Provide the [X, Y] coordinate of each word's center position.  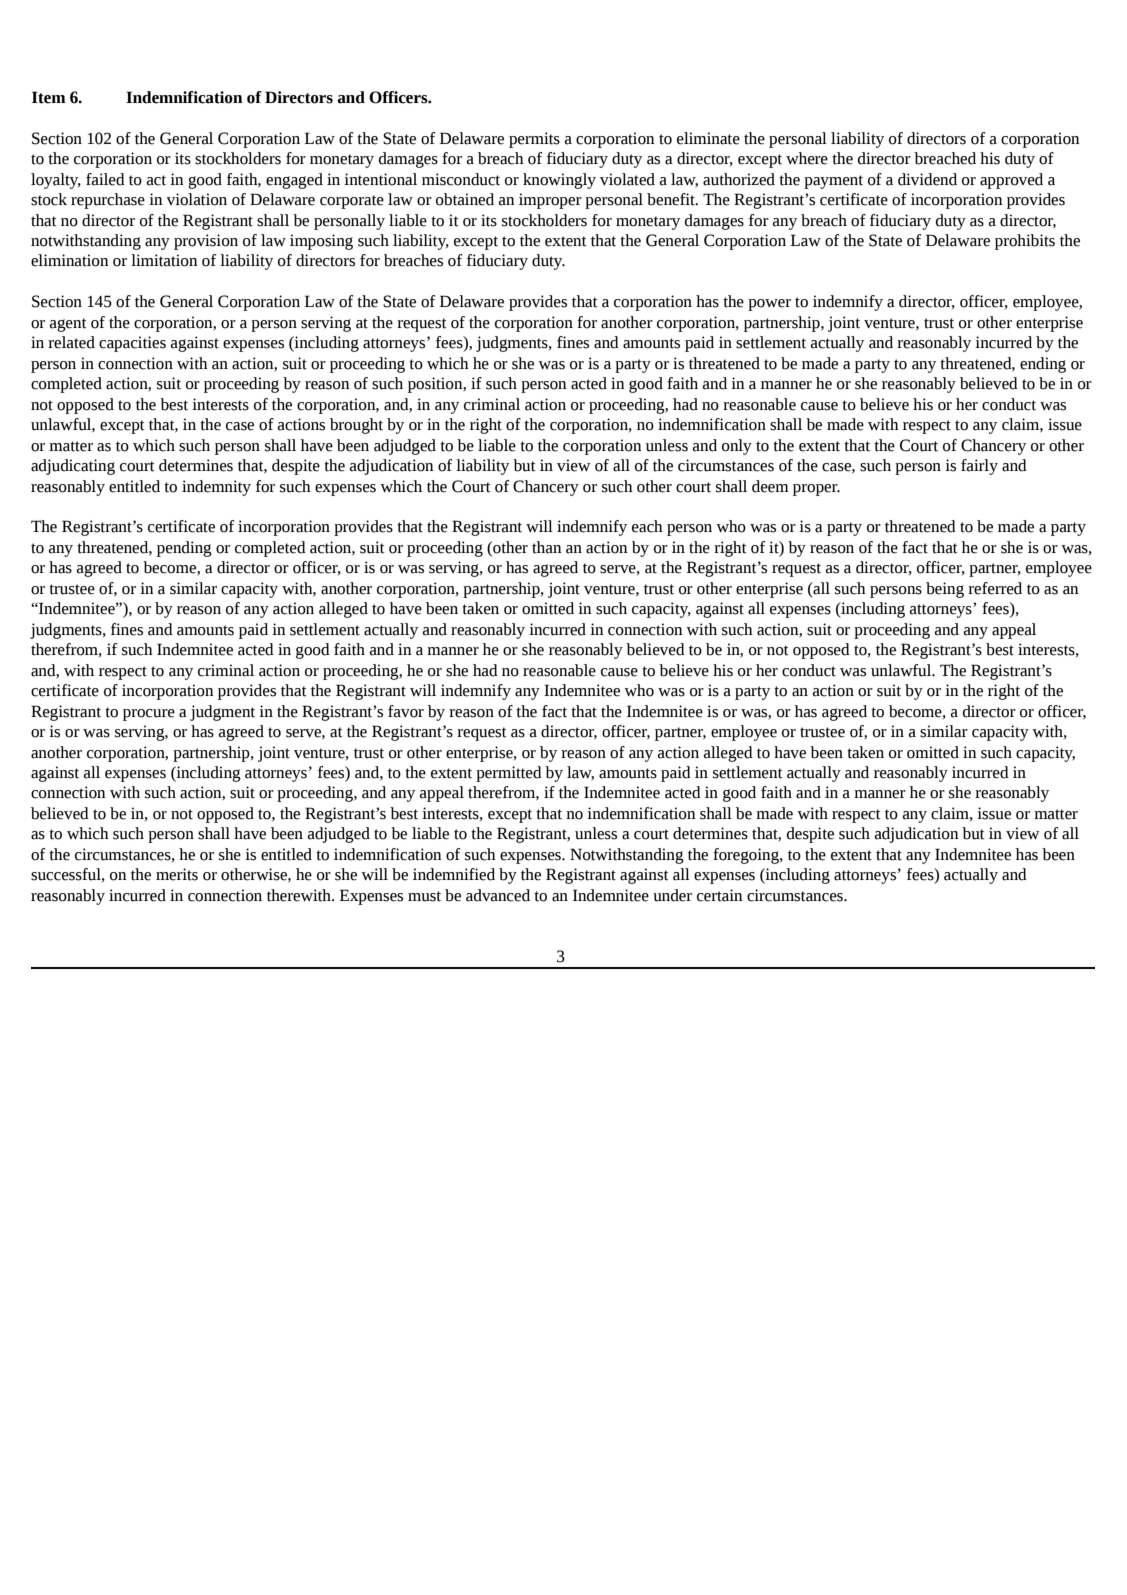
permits [534, 140]
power [769, 305]
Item [49, 97]
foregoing [747, 856]
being [945, 590]
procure [149, 715]
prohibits [1025, 242]
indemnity [216, 488]
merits [177, 874]
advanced [498, 895]
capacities [132, 344]
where [807, 158]
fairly [979, 467]
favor [406, 711]
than [547, 547]
